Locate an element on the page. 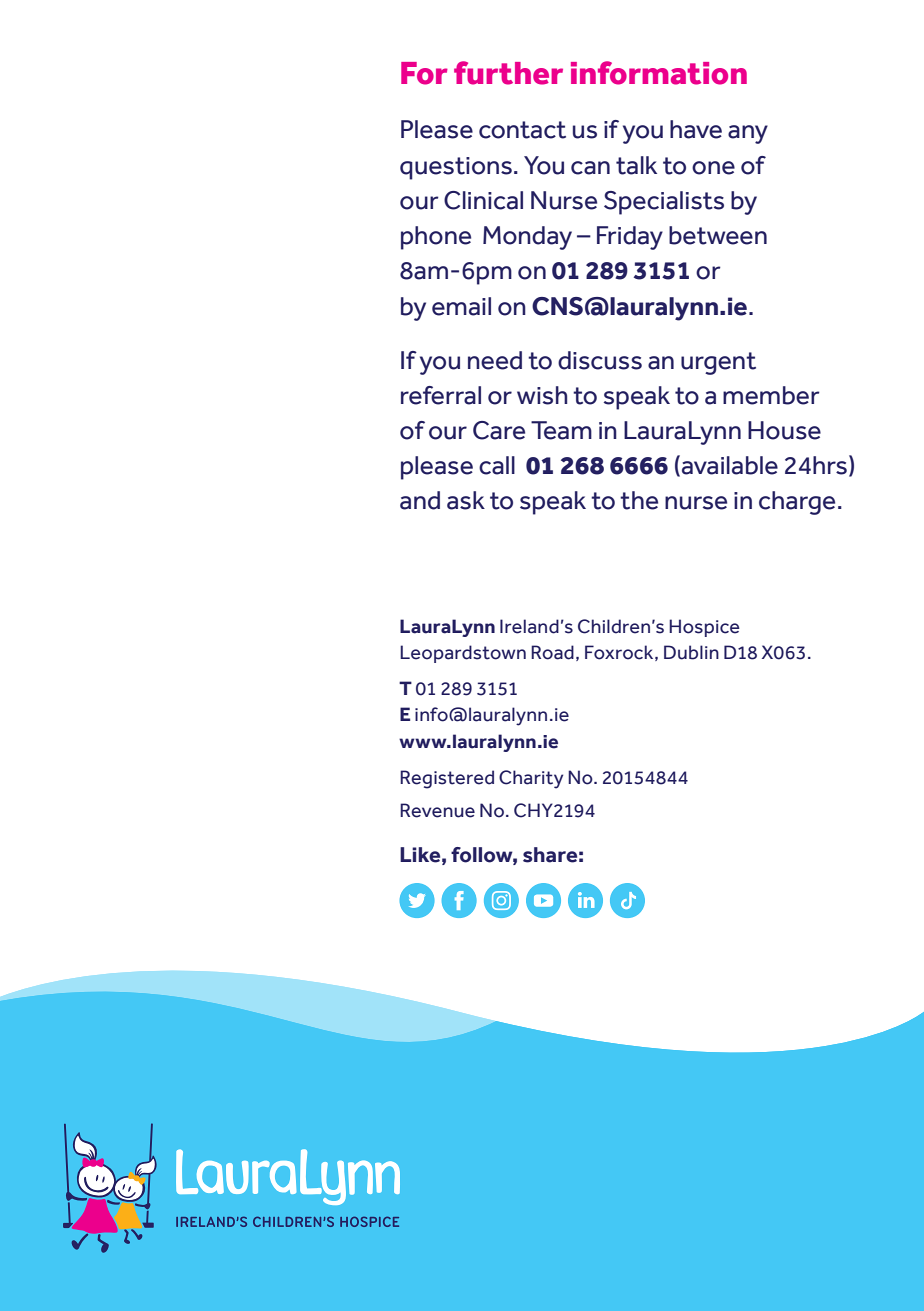  talk is located at coordinates (636, 165).
